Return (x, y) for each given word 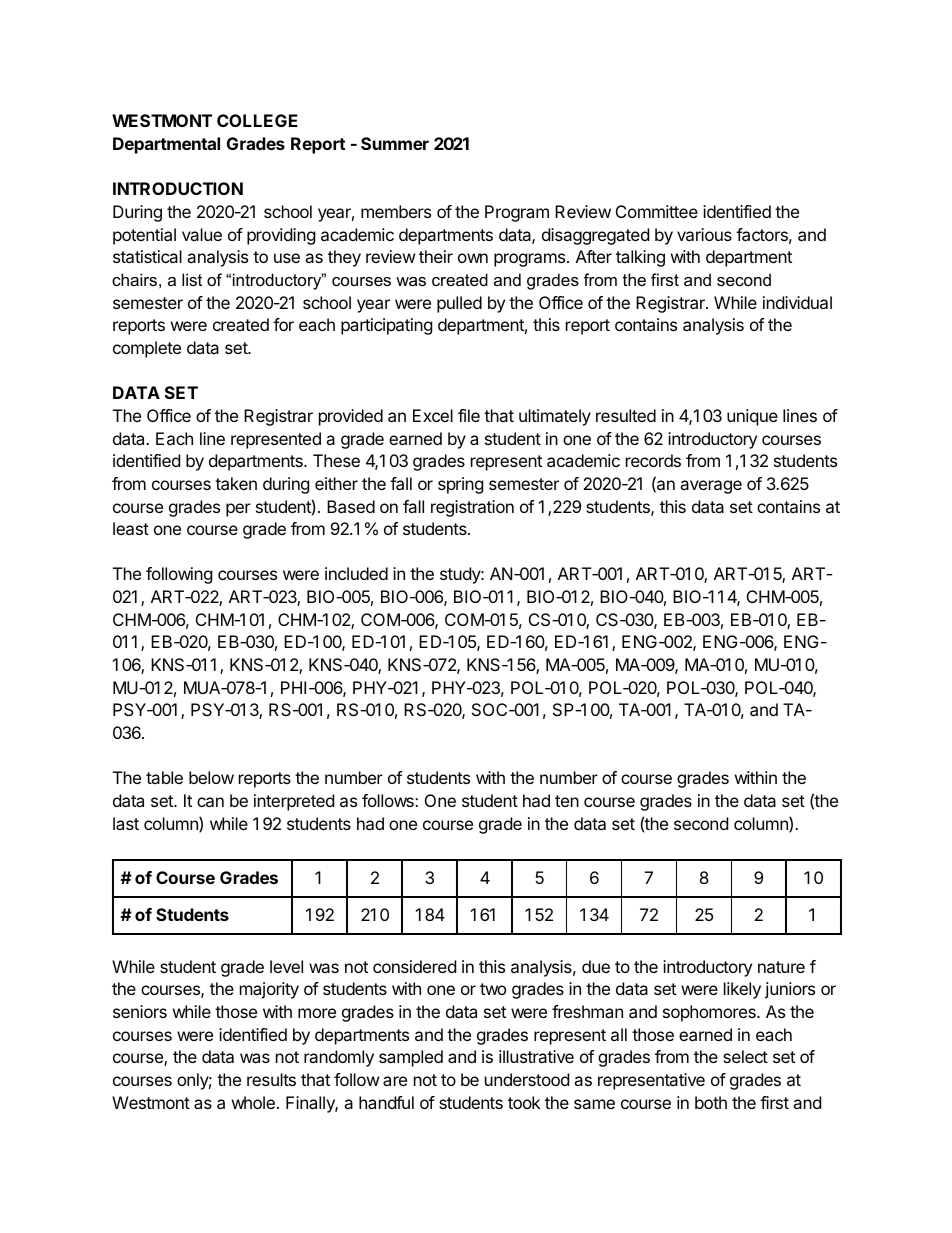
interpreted (294, 802)
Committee (657, 211)
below (211, 777)
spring (461, 485)
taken (236, 483)
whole (253, 1102)
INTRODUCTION (178, 188)
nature (781, 967)
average (711, 487)
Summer (395, 143)
